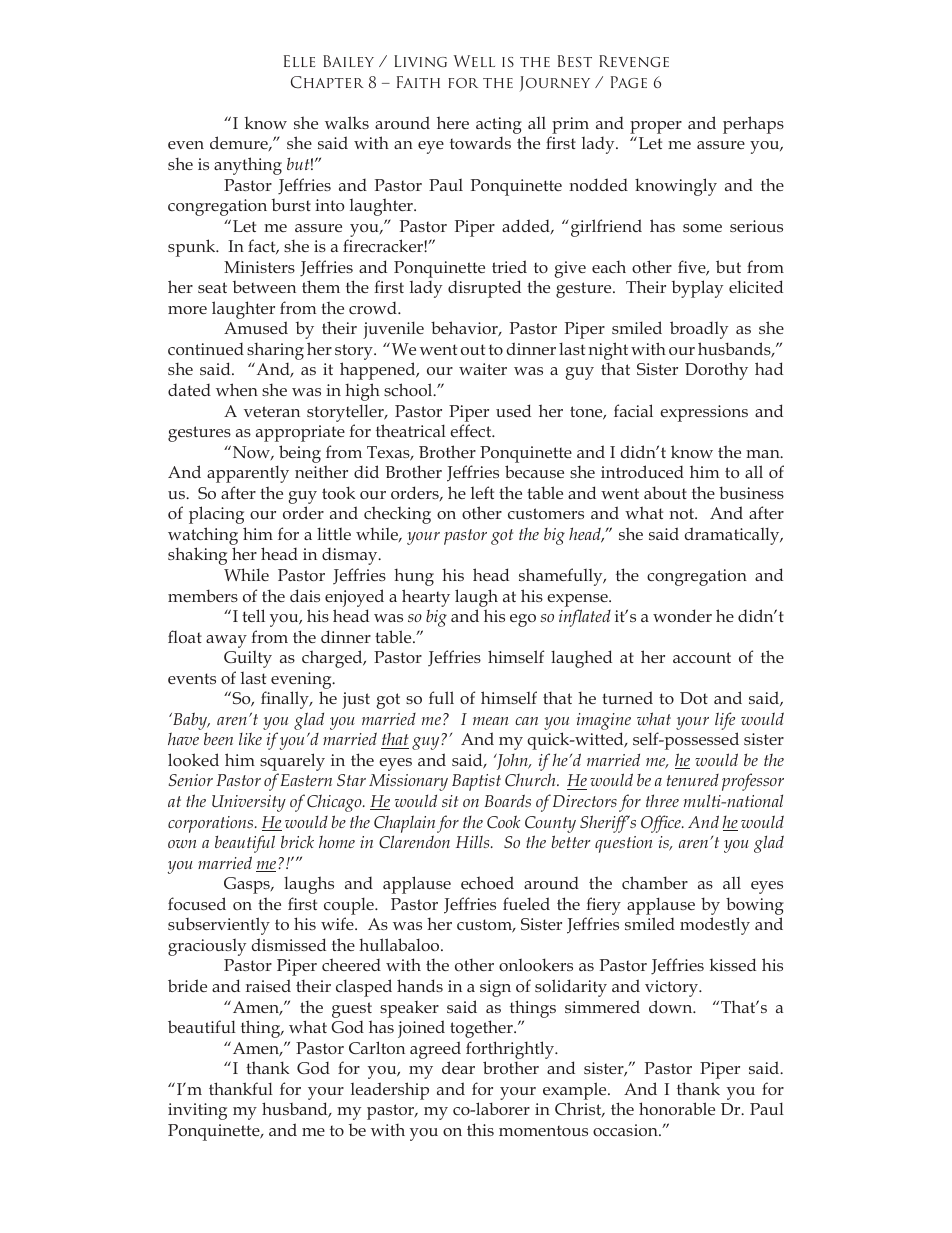 This image has height=1233, width=952. Describe the element at coordinates (327, 82) in the image. I see `Chapter` at that location.
